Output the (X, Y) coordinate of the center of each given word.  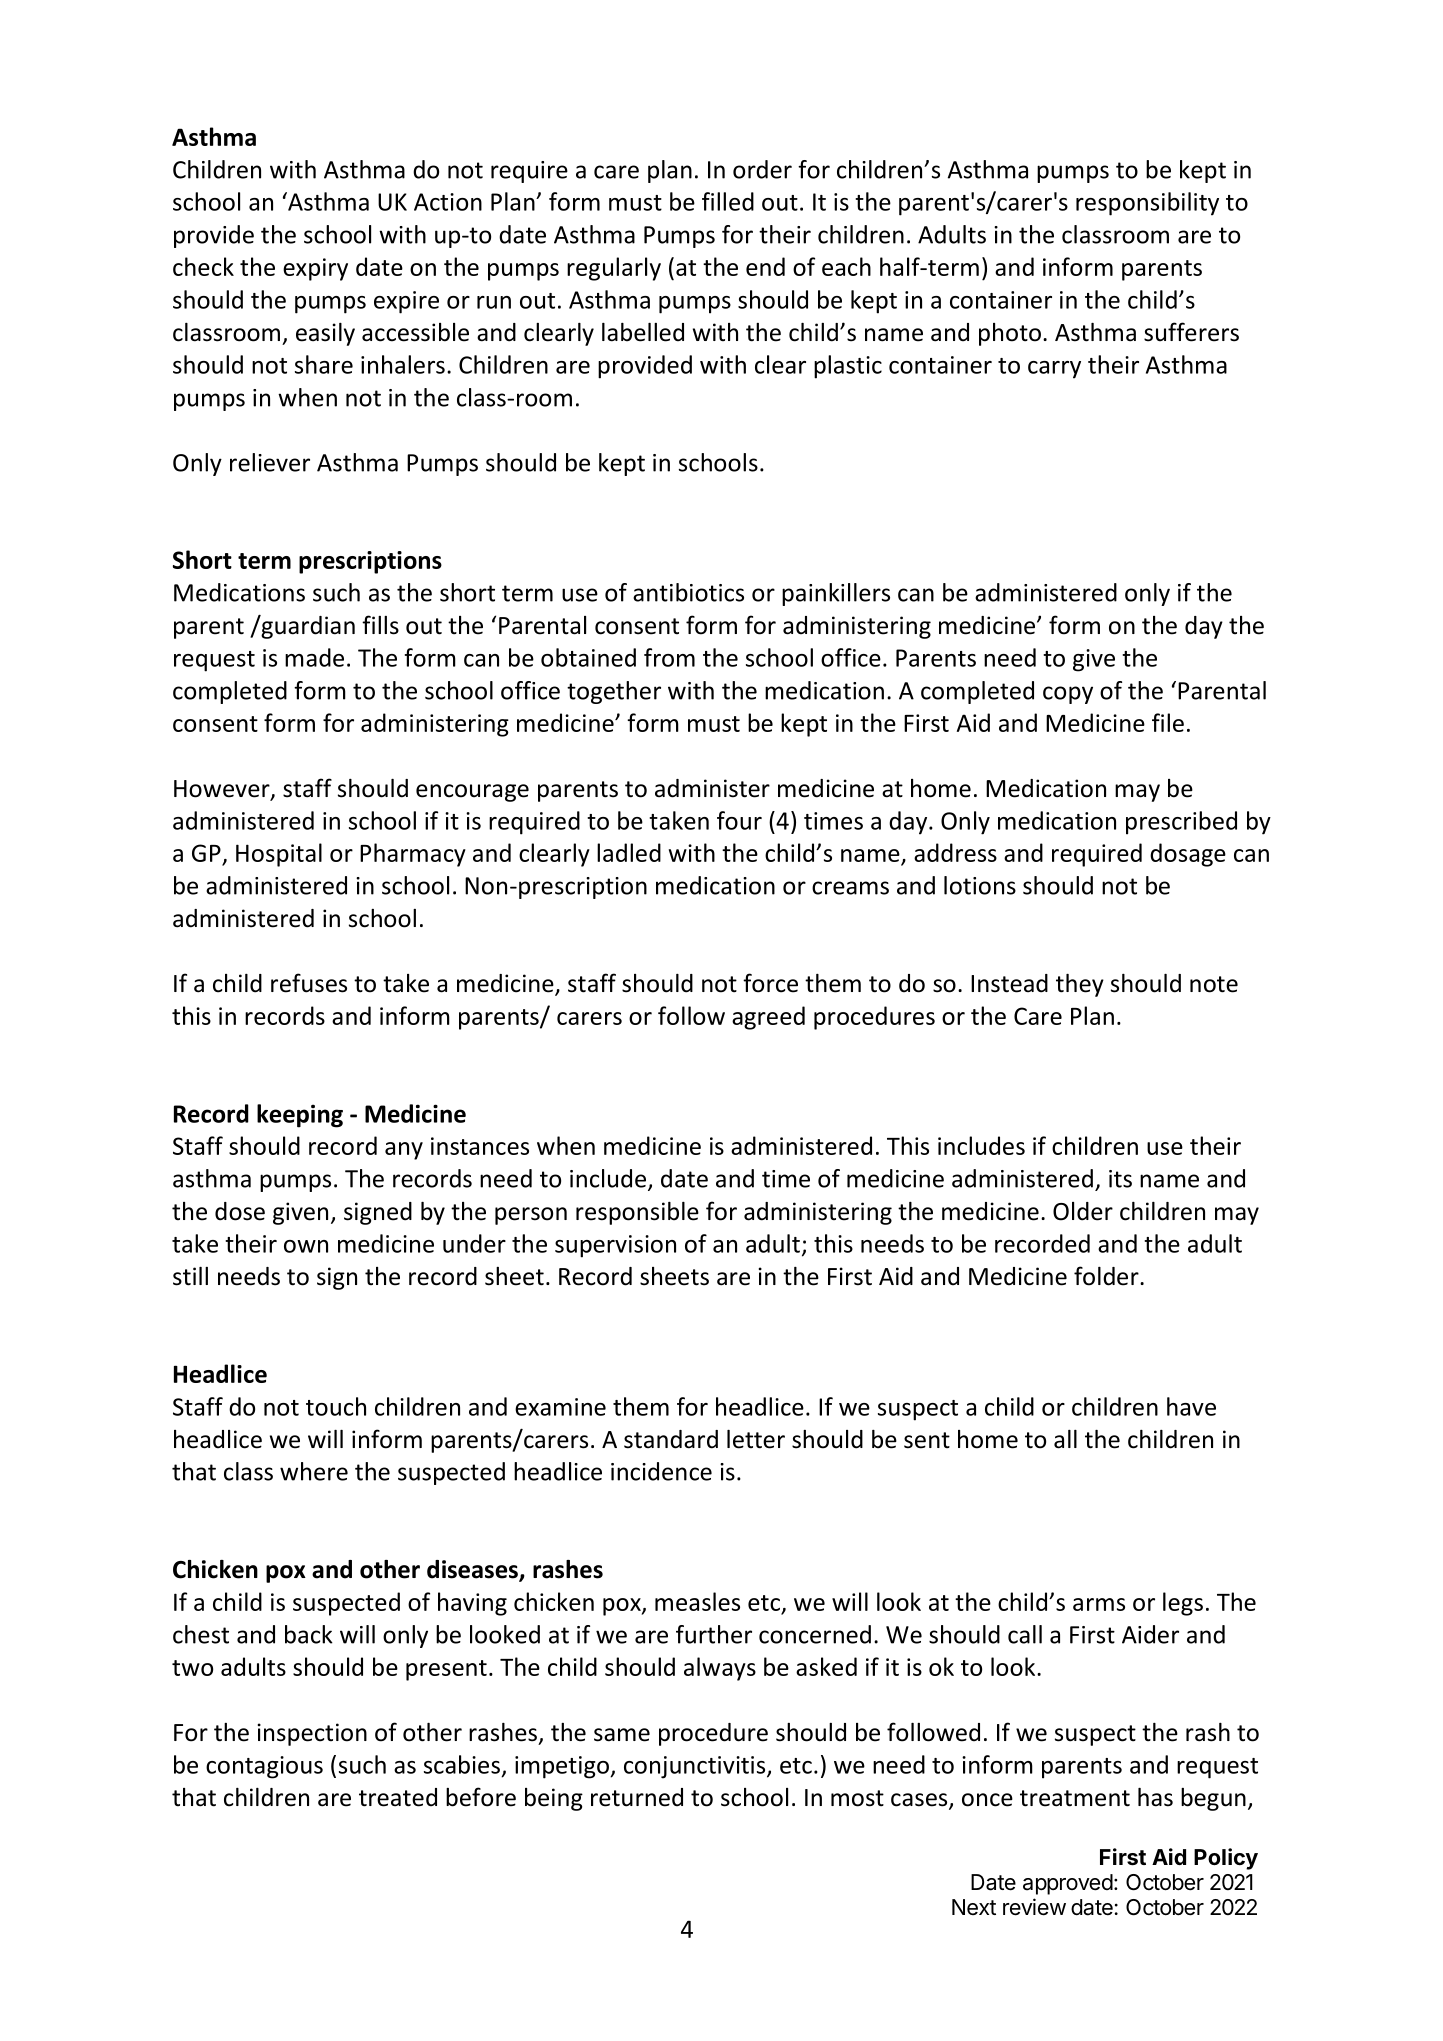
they (1080, 985)
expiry (315, 269)
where (314, 1471)
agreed (768, 1018)
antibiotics (688, 592)
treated (398, 1797)
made (314, 657)
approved (1068, 1884)
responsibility (1147, 204)
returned (637, 1797)
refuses (309, 983)
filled (728, 201)
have (1191, 1406)
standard (671, 1439)
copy (1068, 695)
